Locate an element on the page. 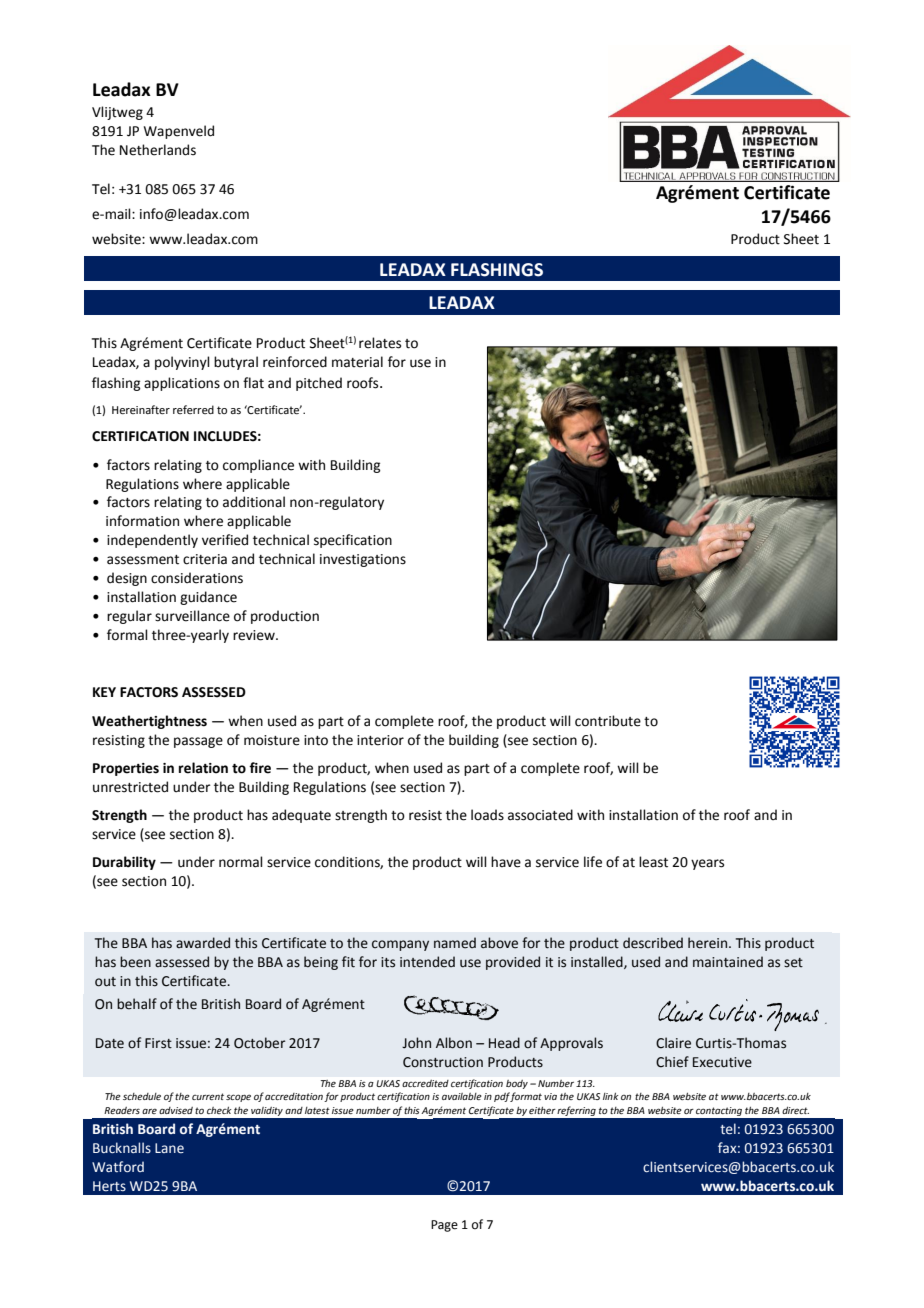 This document has width=924, height=1308. relates is located at coordinates (380, 343).
